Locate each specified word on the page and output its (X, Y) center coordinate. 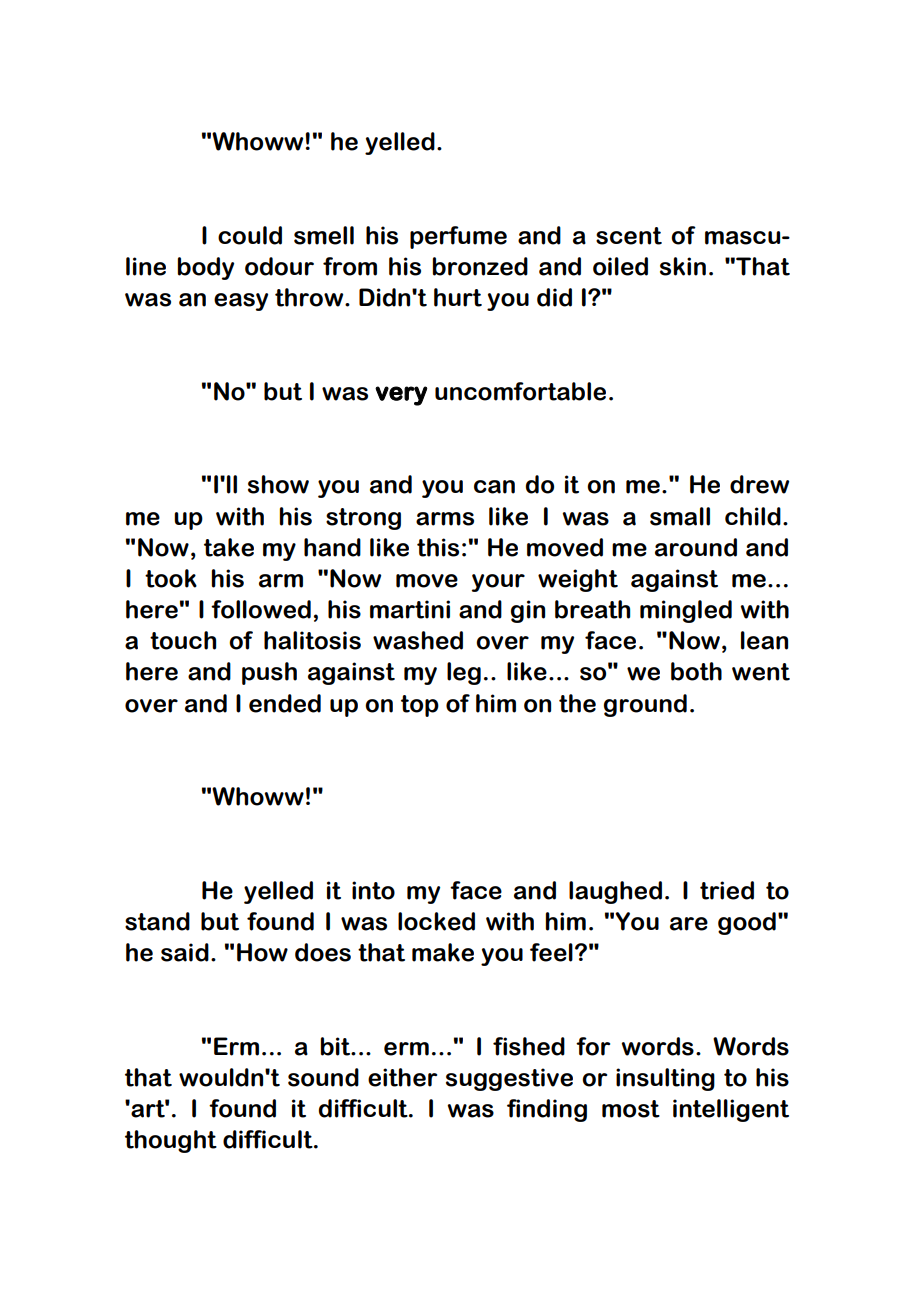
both (696, 671)
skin (683, 266)
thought (171, 1141)
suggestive (509, 1079)
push (269, 673)
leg (464, 673)
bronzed (480, 266)
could (250, 235)
